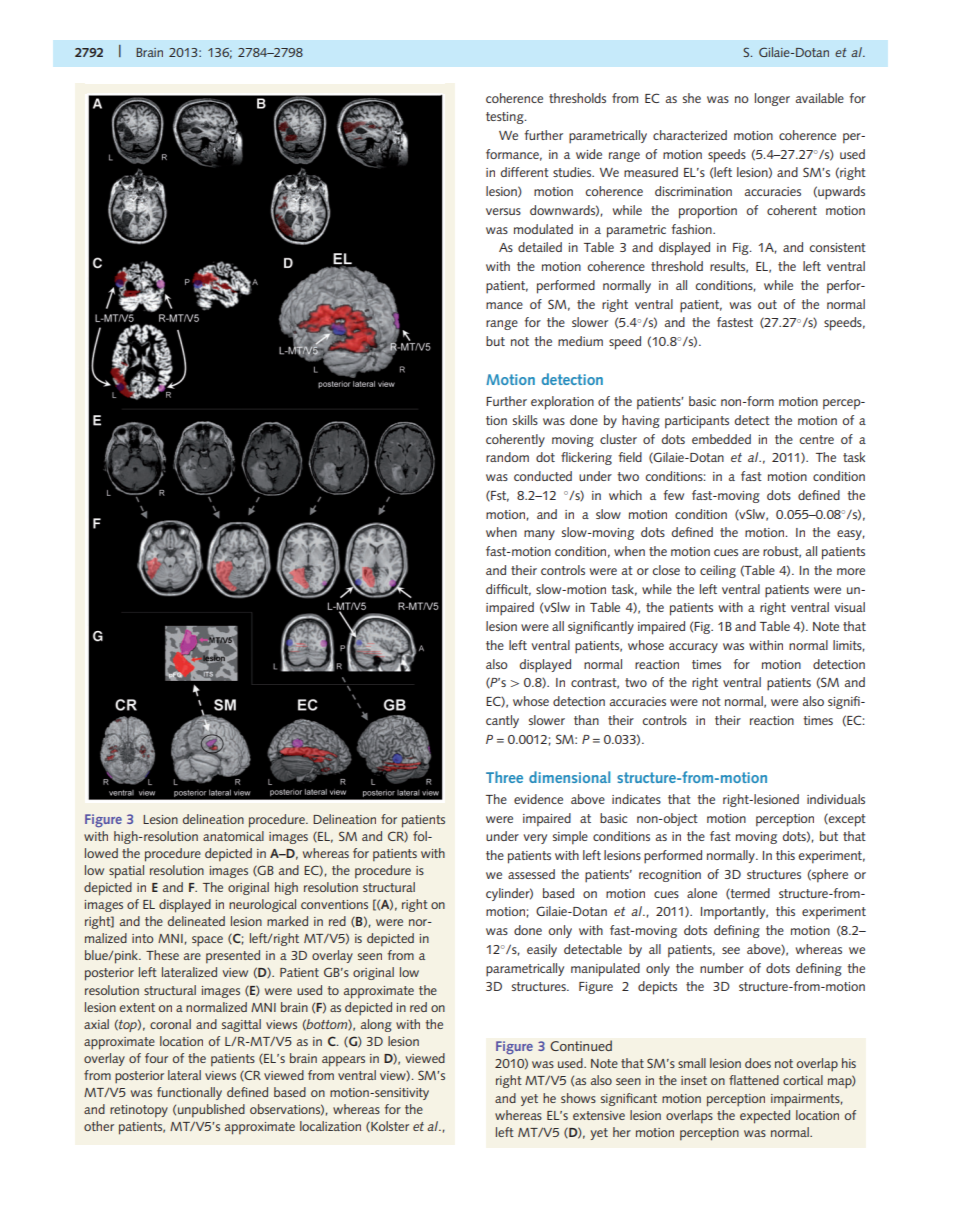 This screenshot has height=1232, width=954. Describe the element at coordinates (718, 571) in the screenshot. I see `ceiling` at that location.
